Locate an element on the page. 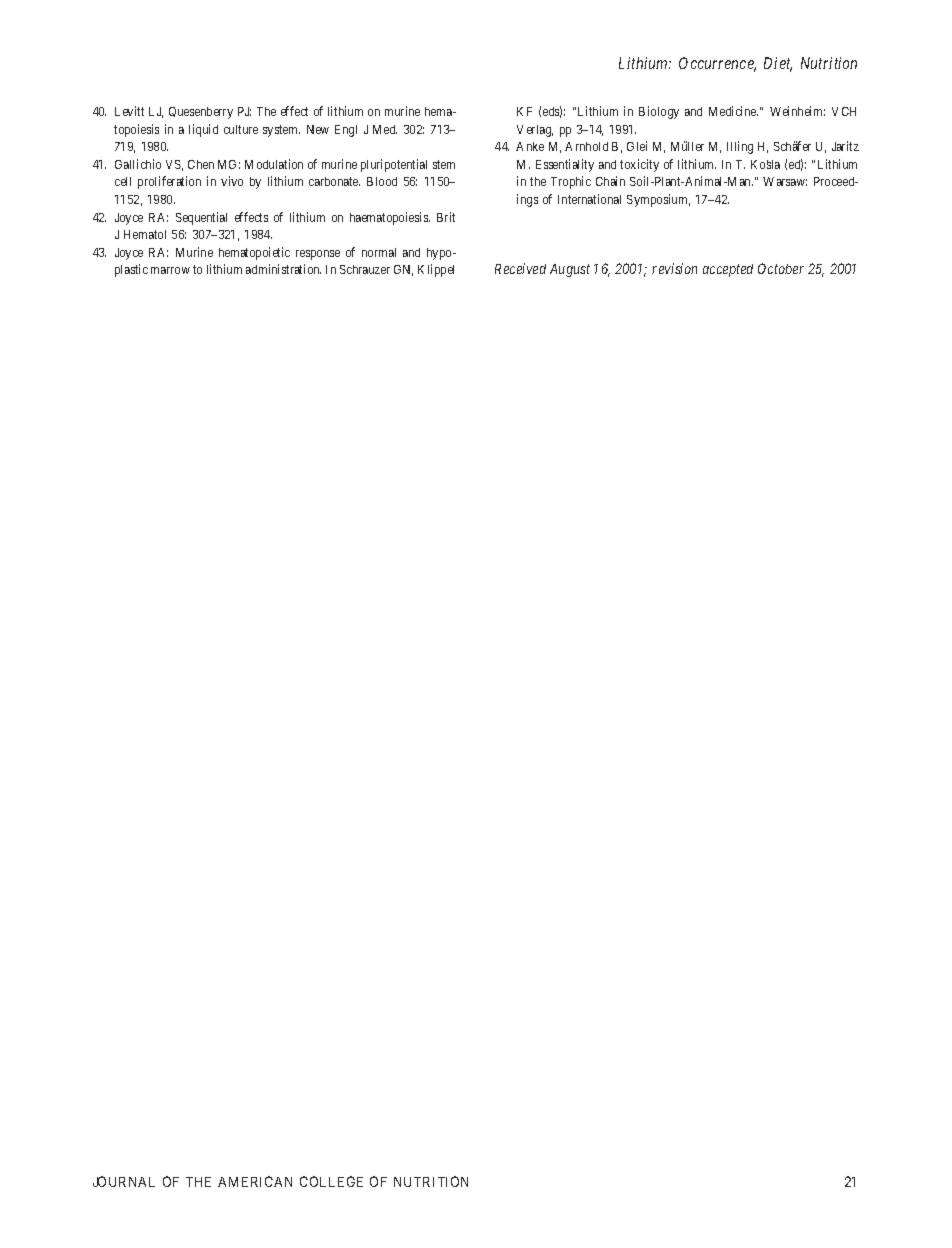 This document has height=1248, width=952. normal is located at coordinates (379, 252).
